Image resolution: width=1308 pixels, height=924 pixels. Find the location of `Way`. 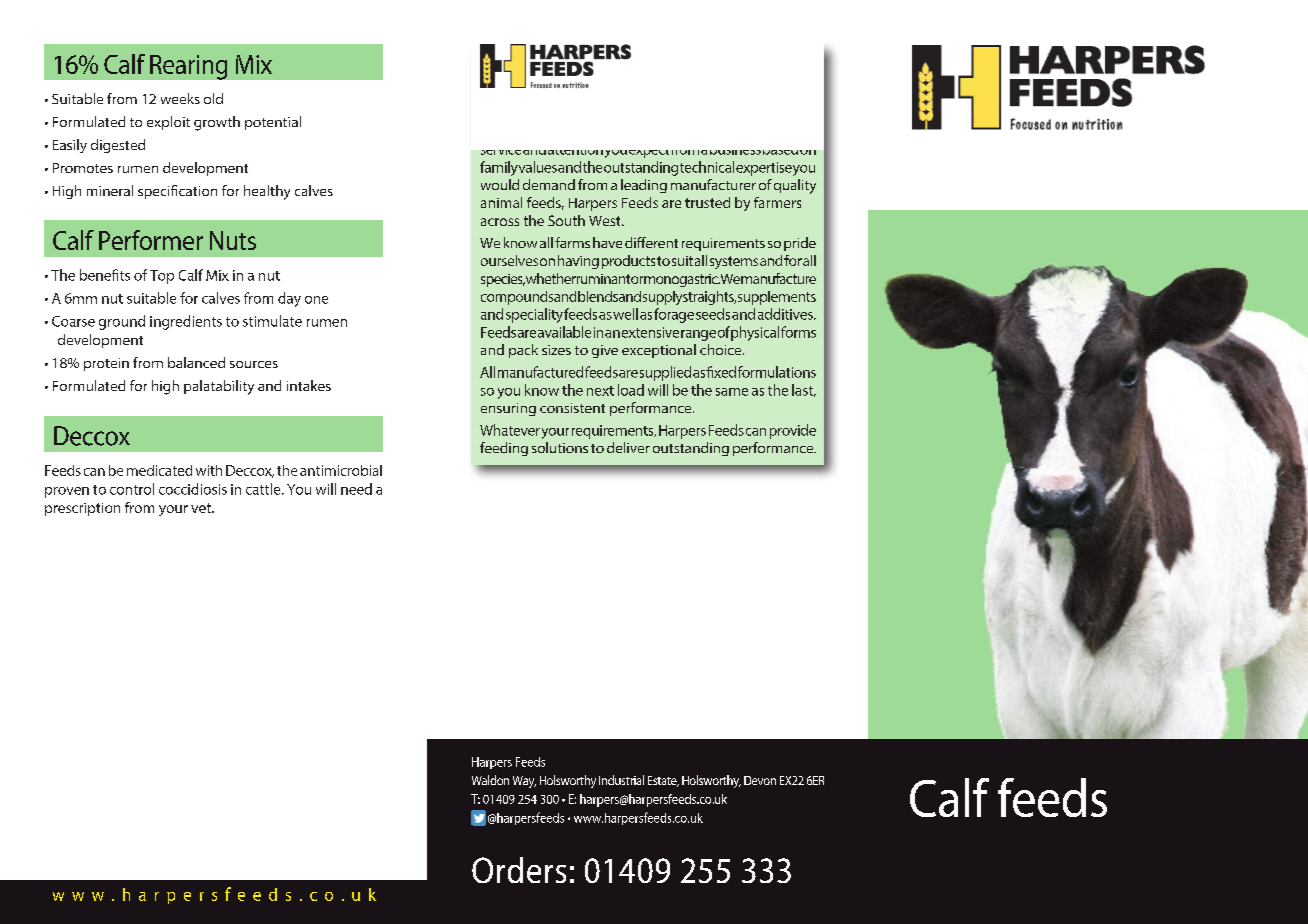

Way is located at coordinates (524, 782).
